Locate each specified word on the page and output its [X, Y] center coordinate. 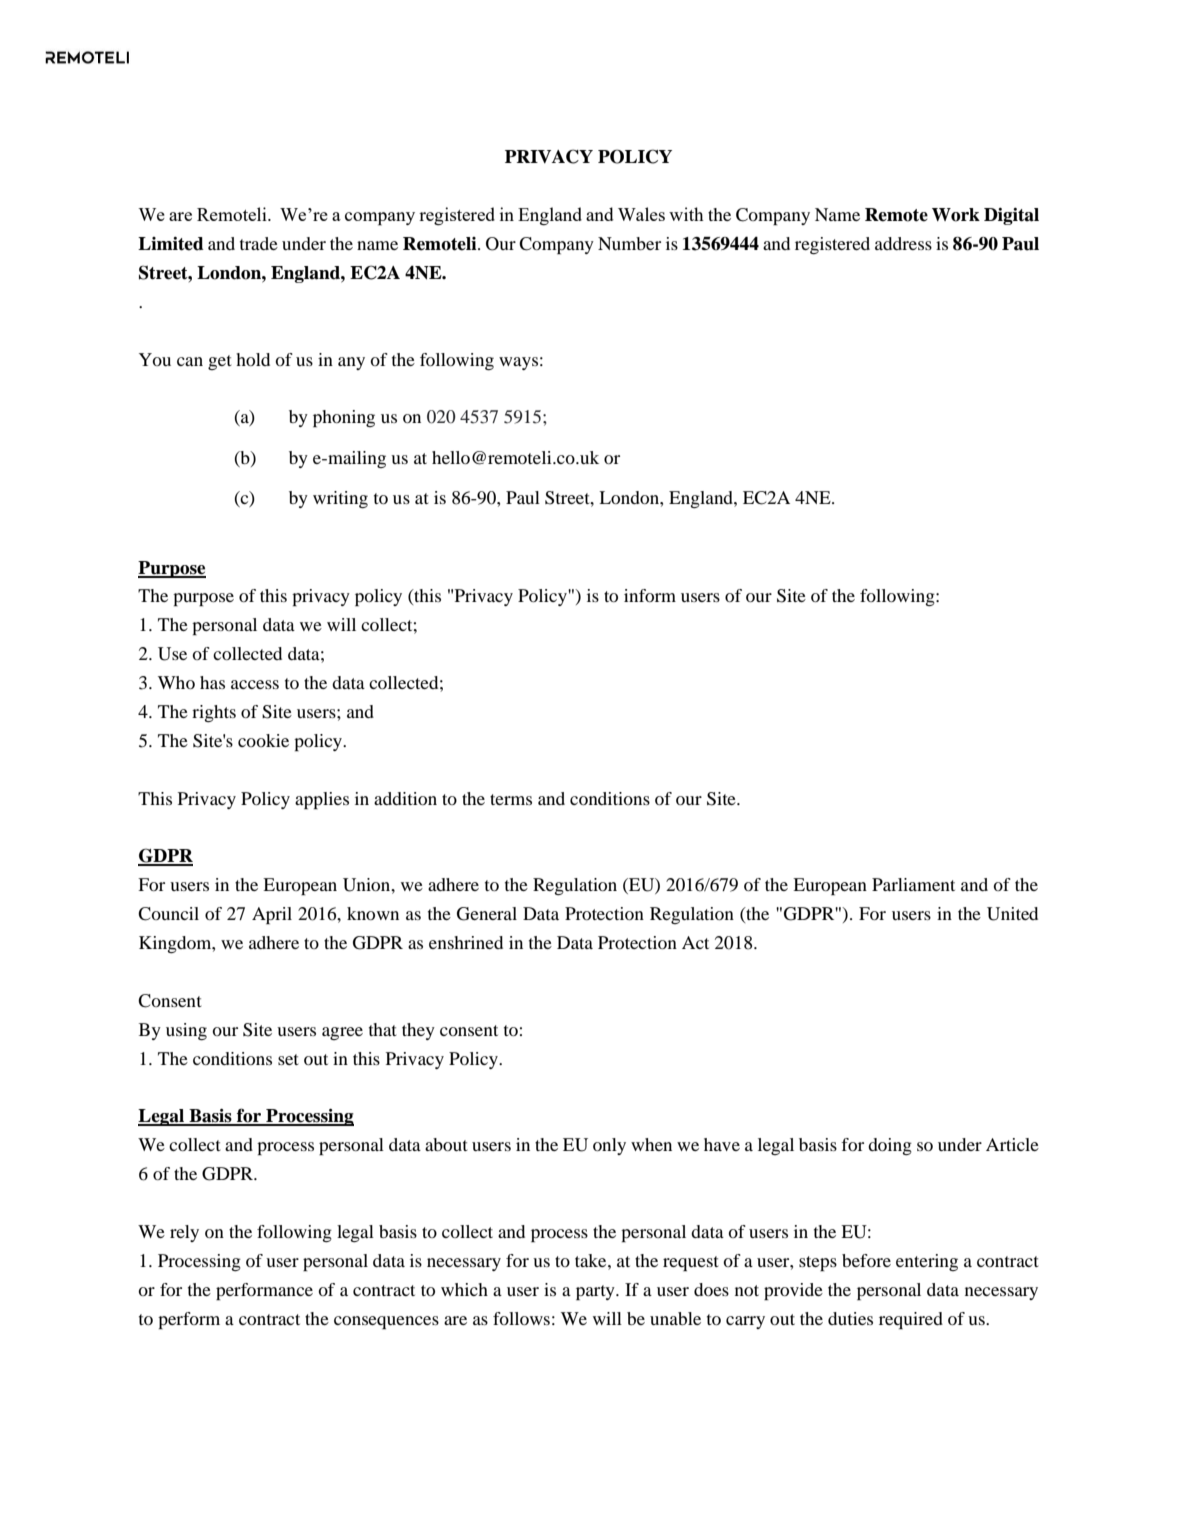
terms [511, 799]
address [903, 243]
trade [259, 243]
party [596, 1292]
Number [629, 243]
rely [184, 1233]
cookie [263, 740]
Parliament [913, 884]
